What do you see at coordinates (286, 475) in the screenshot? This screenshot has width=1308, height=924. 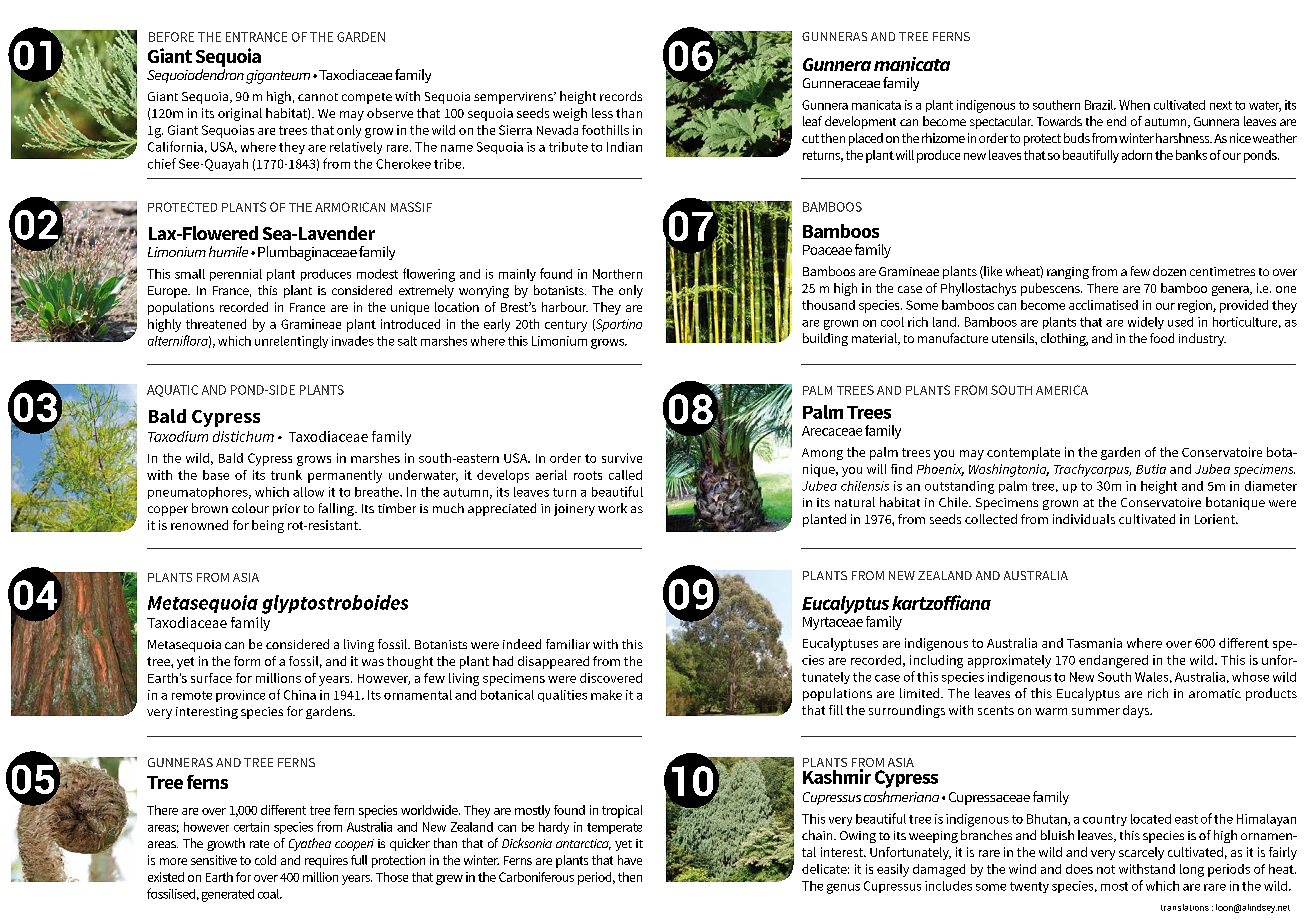 I see `trunk` at bounding box center [286, 475].
